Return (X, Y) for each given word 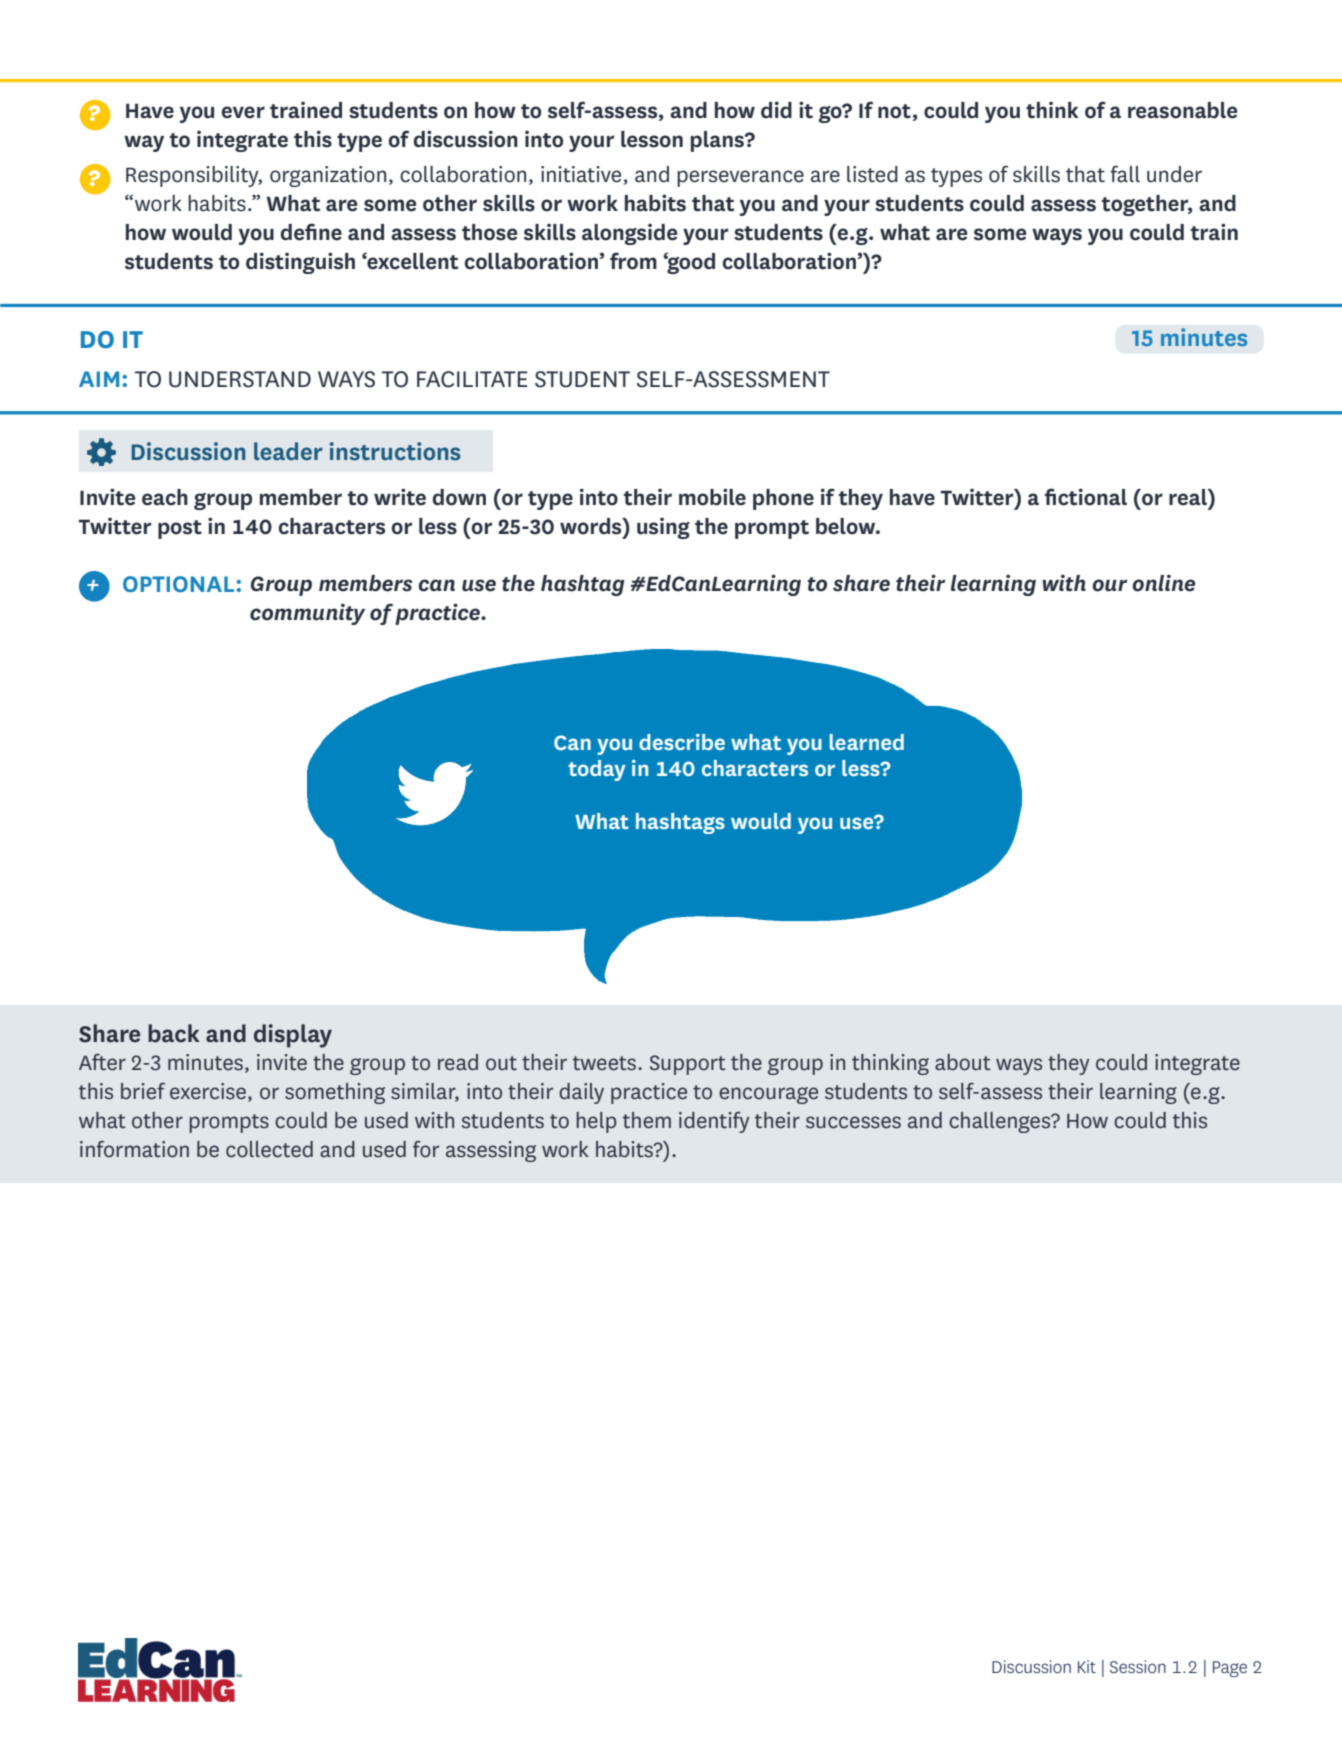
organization (328, 176)
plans (718, 141)
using (663, 528)
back (174, 1033)
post (180, 529)
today (597, 770)
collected (269, 1149)
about (963, 1062)
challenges (1001, 1122)
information (134, 1149)
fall (1125, 174)
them (647, 1120)
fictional (1086, 497)
